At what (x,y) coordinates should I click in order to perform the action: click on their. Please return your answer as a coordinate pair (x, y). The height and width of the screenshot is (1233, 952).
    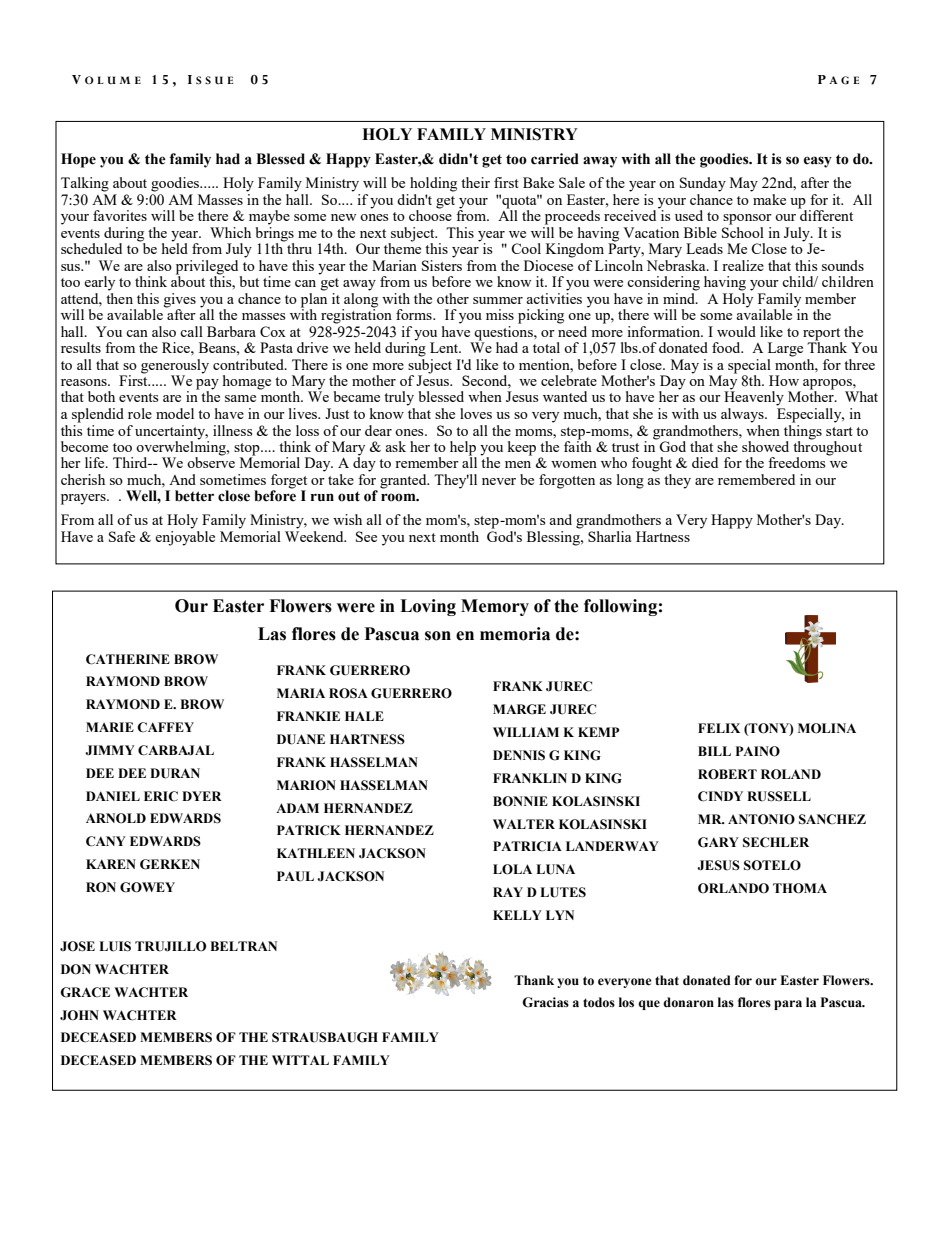
    Looking at the image, I should click on (475, 182).
